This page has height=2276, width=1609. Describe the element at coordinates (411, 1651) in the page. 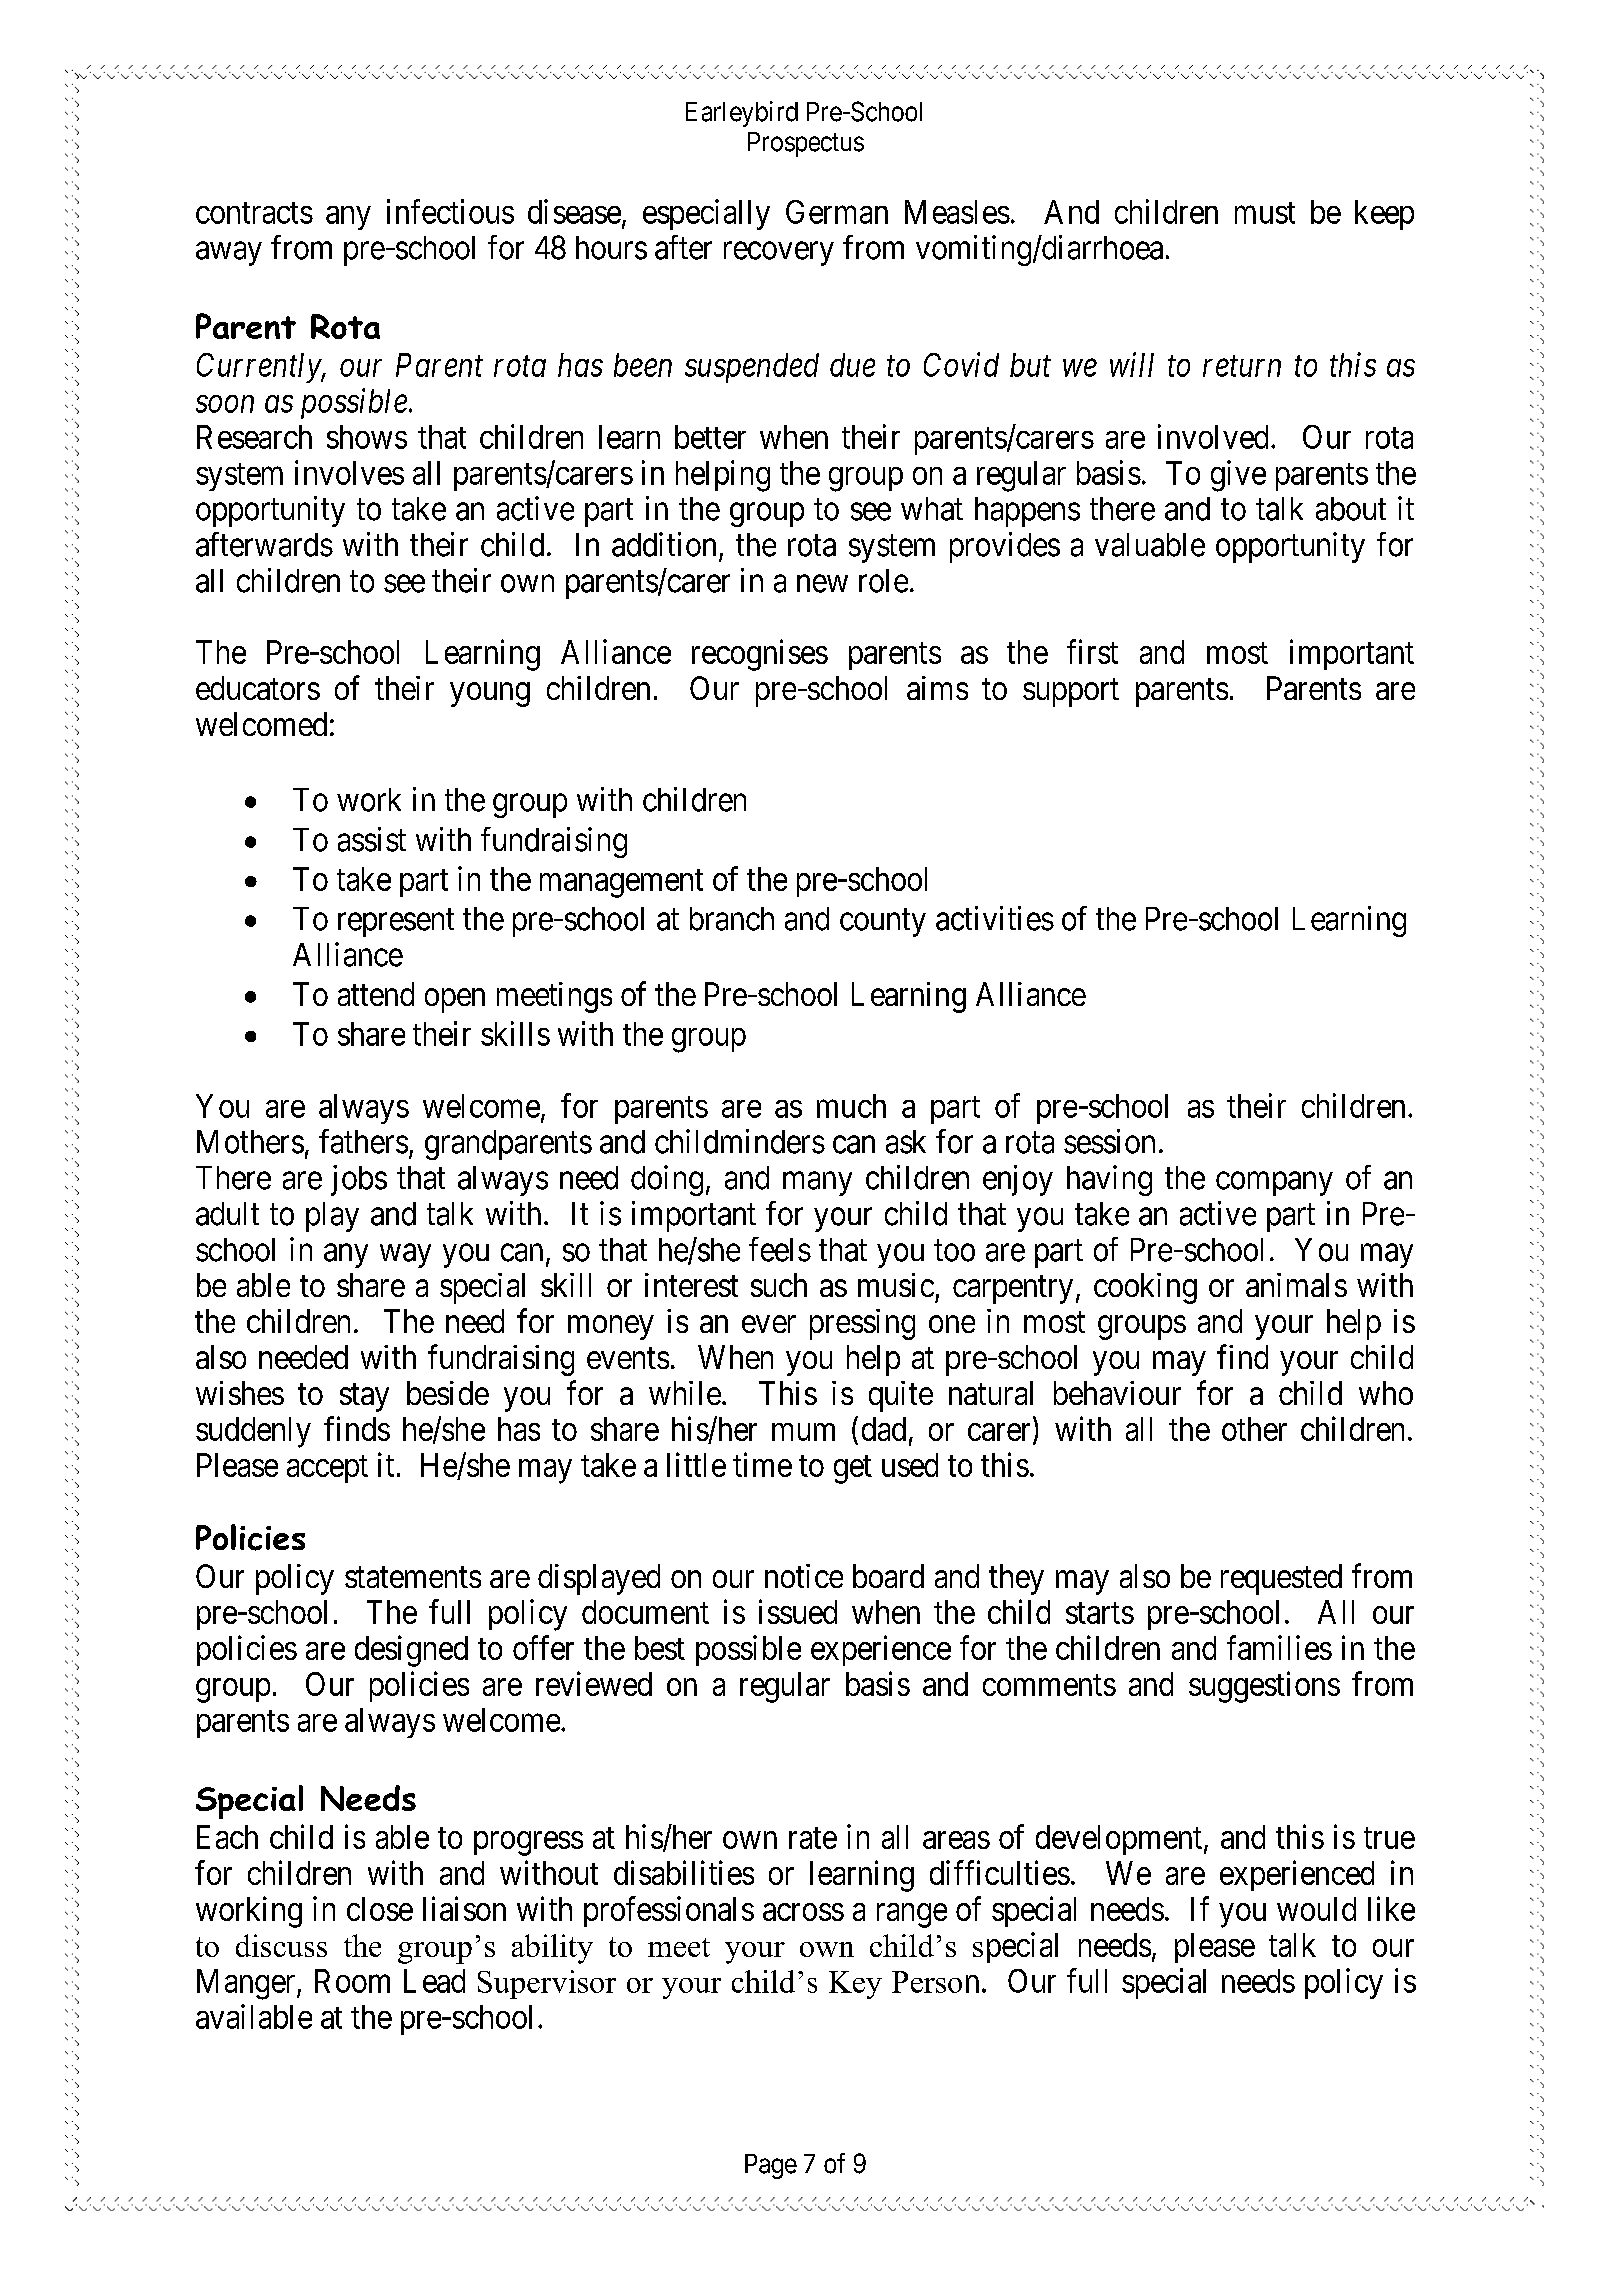

I see `designed` at that location.
